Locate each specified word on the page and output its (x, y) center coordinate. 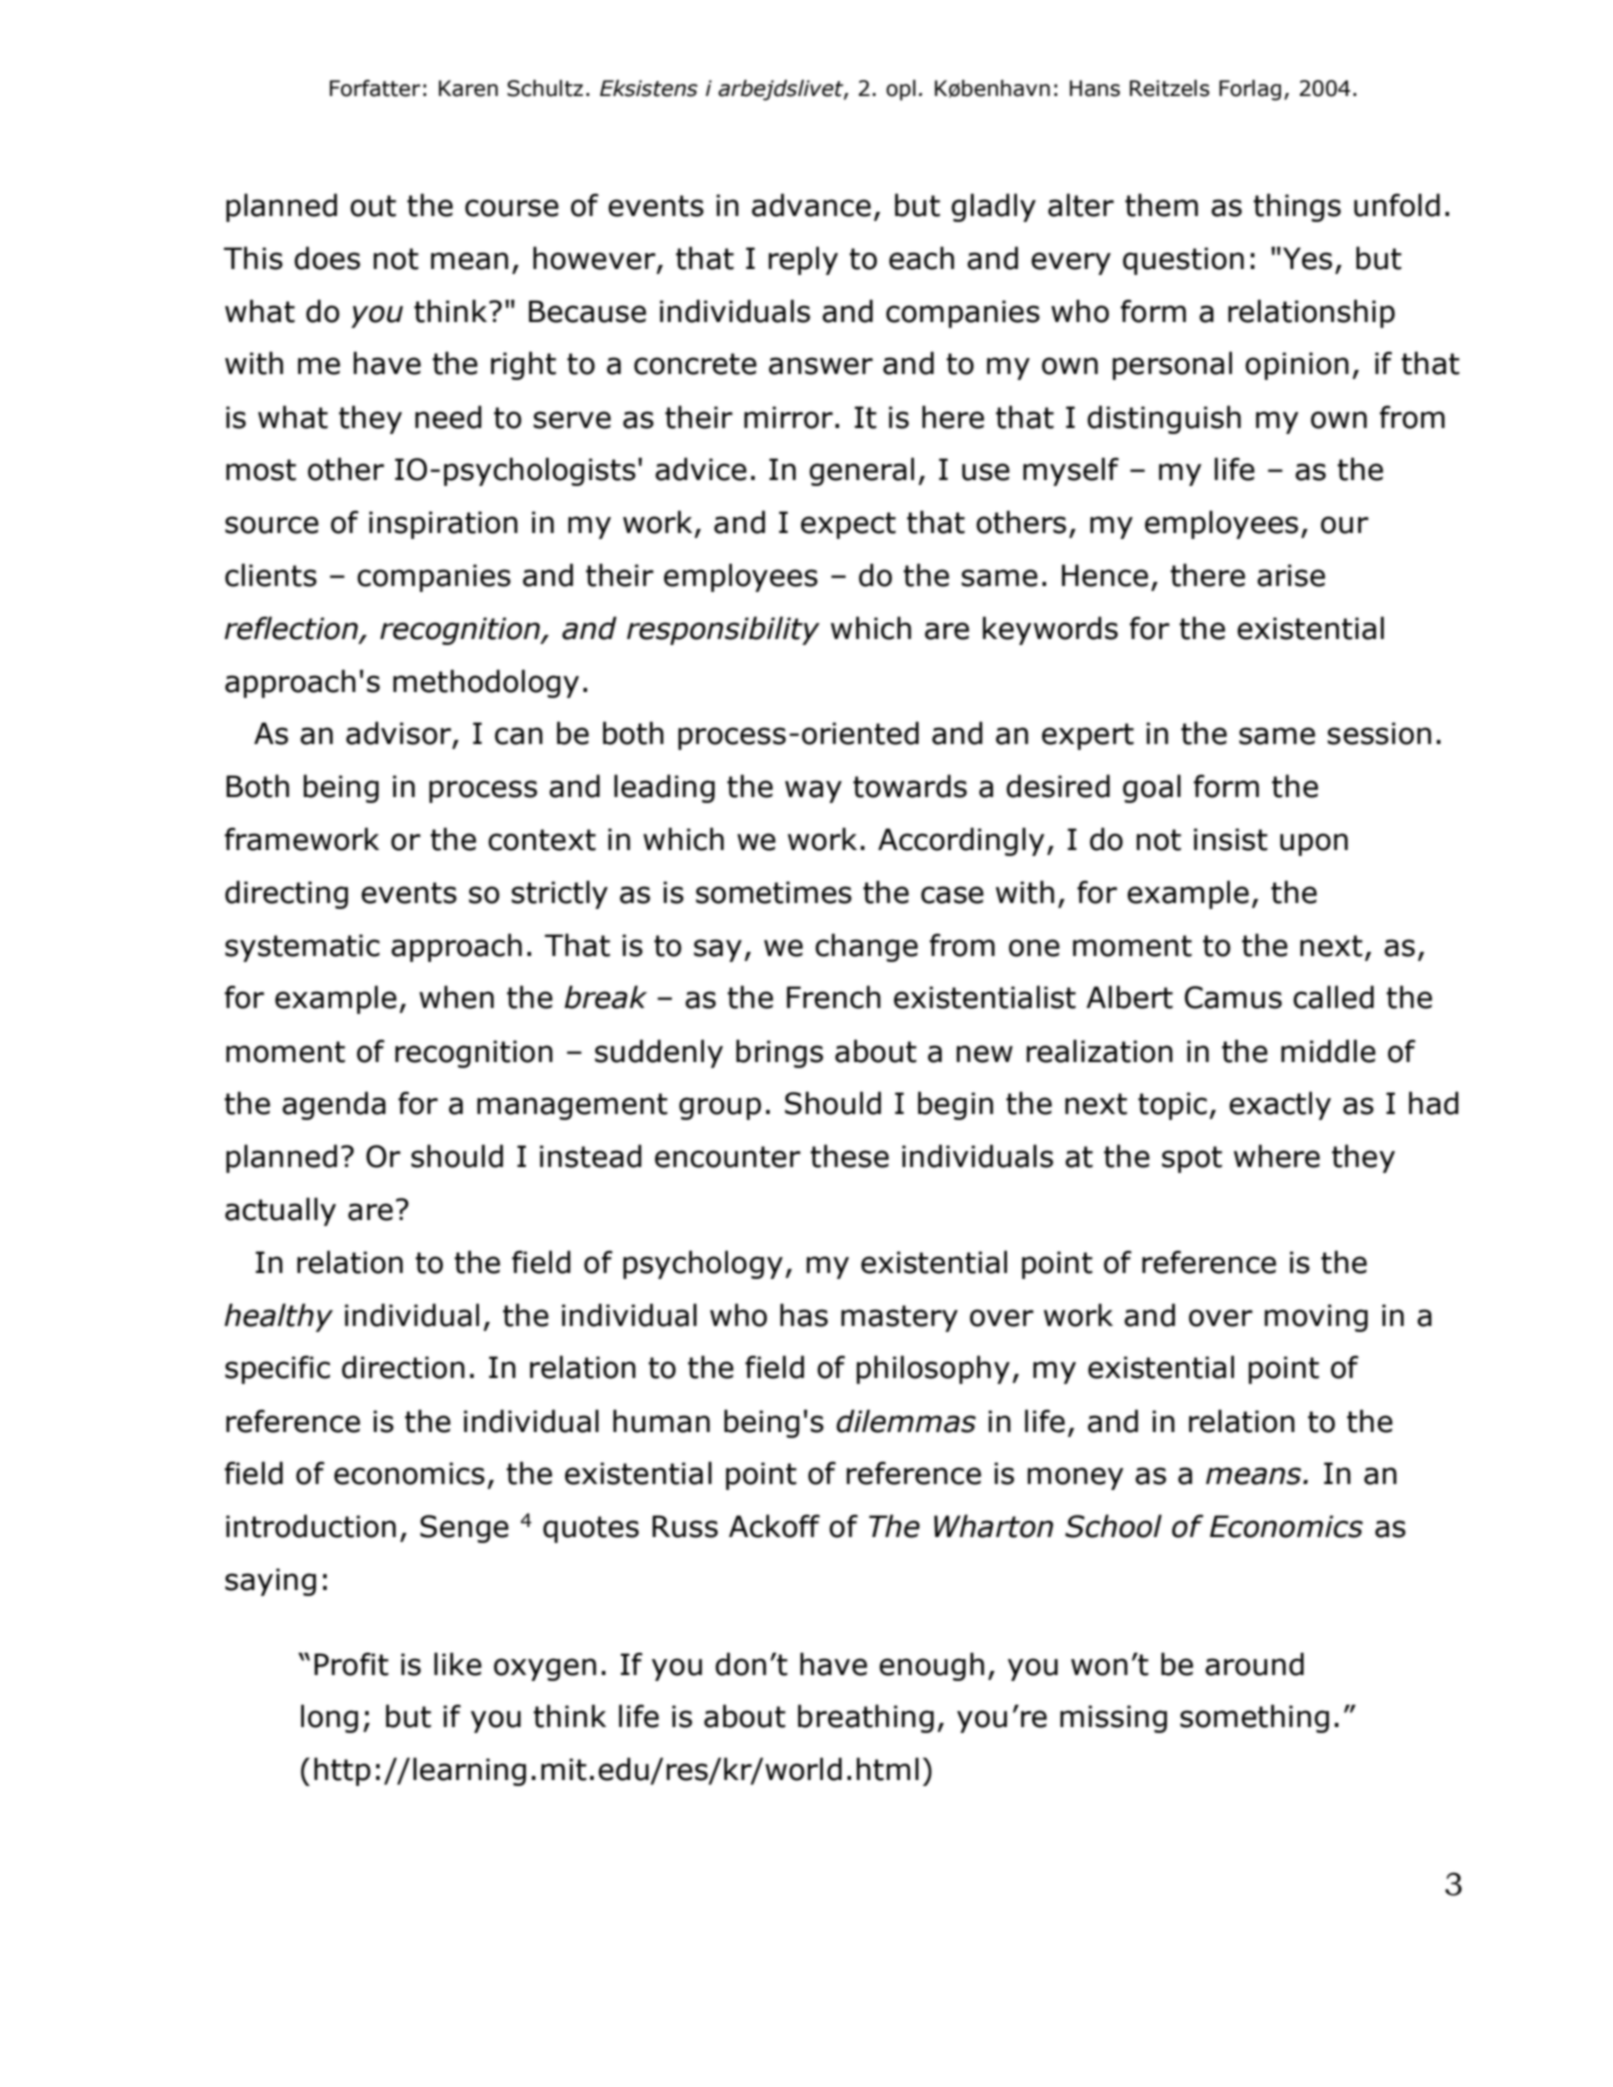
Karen (468, 88)
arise (1291, 575)
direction (403, 1367)
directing (286, 894)
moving (1316, 1318)
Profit (351, 1664)
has (804, 1315)
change (866, 947)
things (1297, 207)
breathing (866, 1718)
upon (1314, 844)
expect (848, 525)
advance (811, 205)
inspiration (443, 525)
